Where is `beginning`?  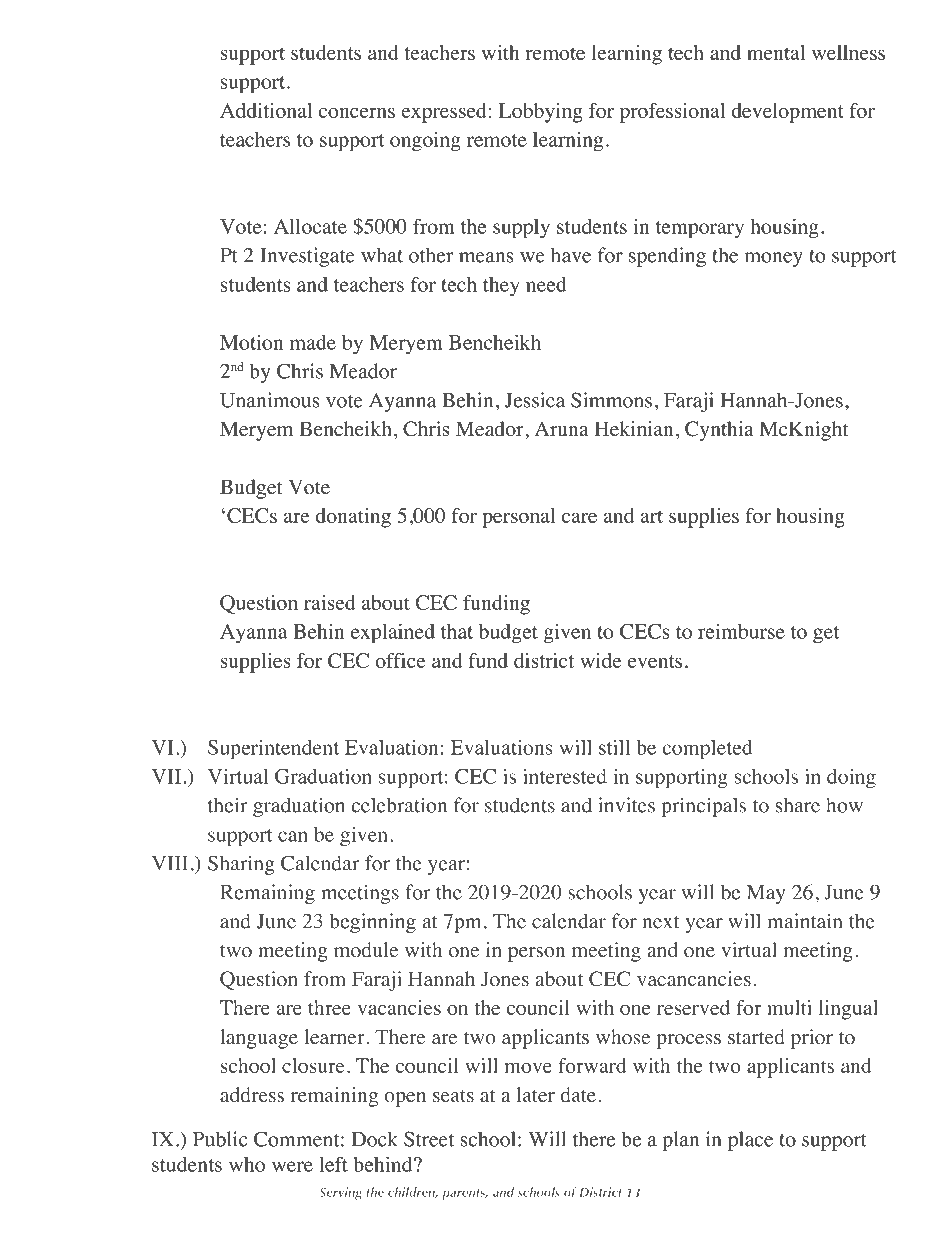
beginning is located at coordinates (372, 923).
